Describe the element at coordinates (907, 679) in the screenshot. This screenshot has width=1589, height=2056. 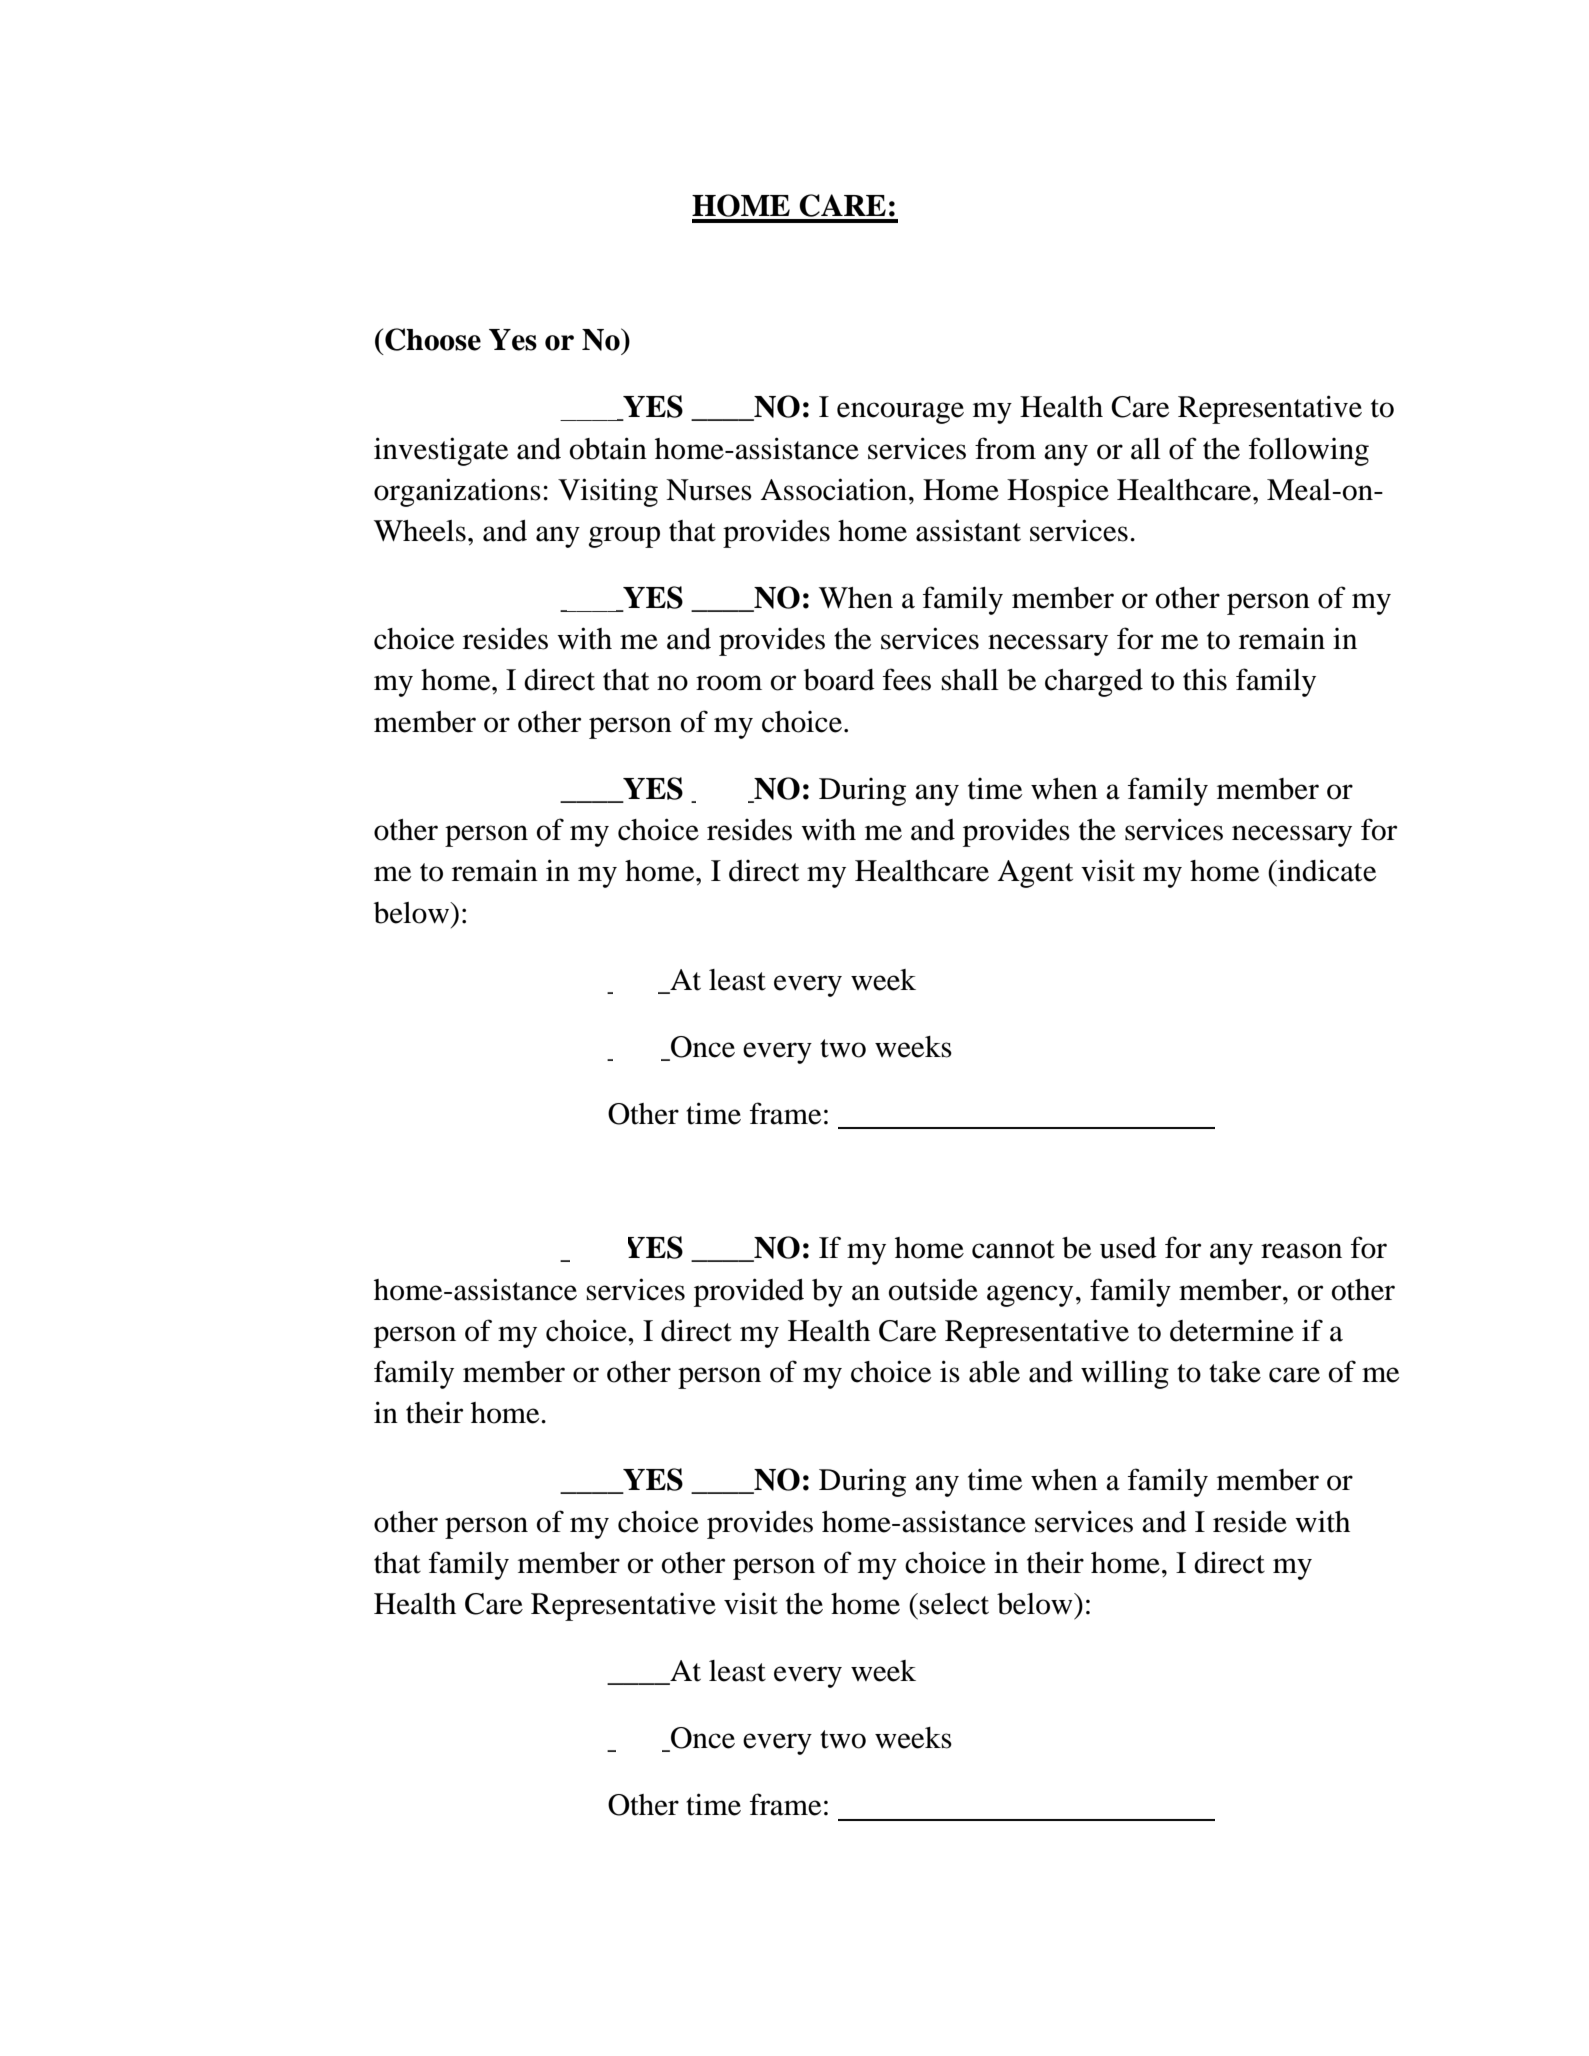
I see `fees` at that location.
